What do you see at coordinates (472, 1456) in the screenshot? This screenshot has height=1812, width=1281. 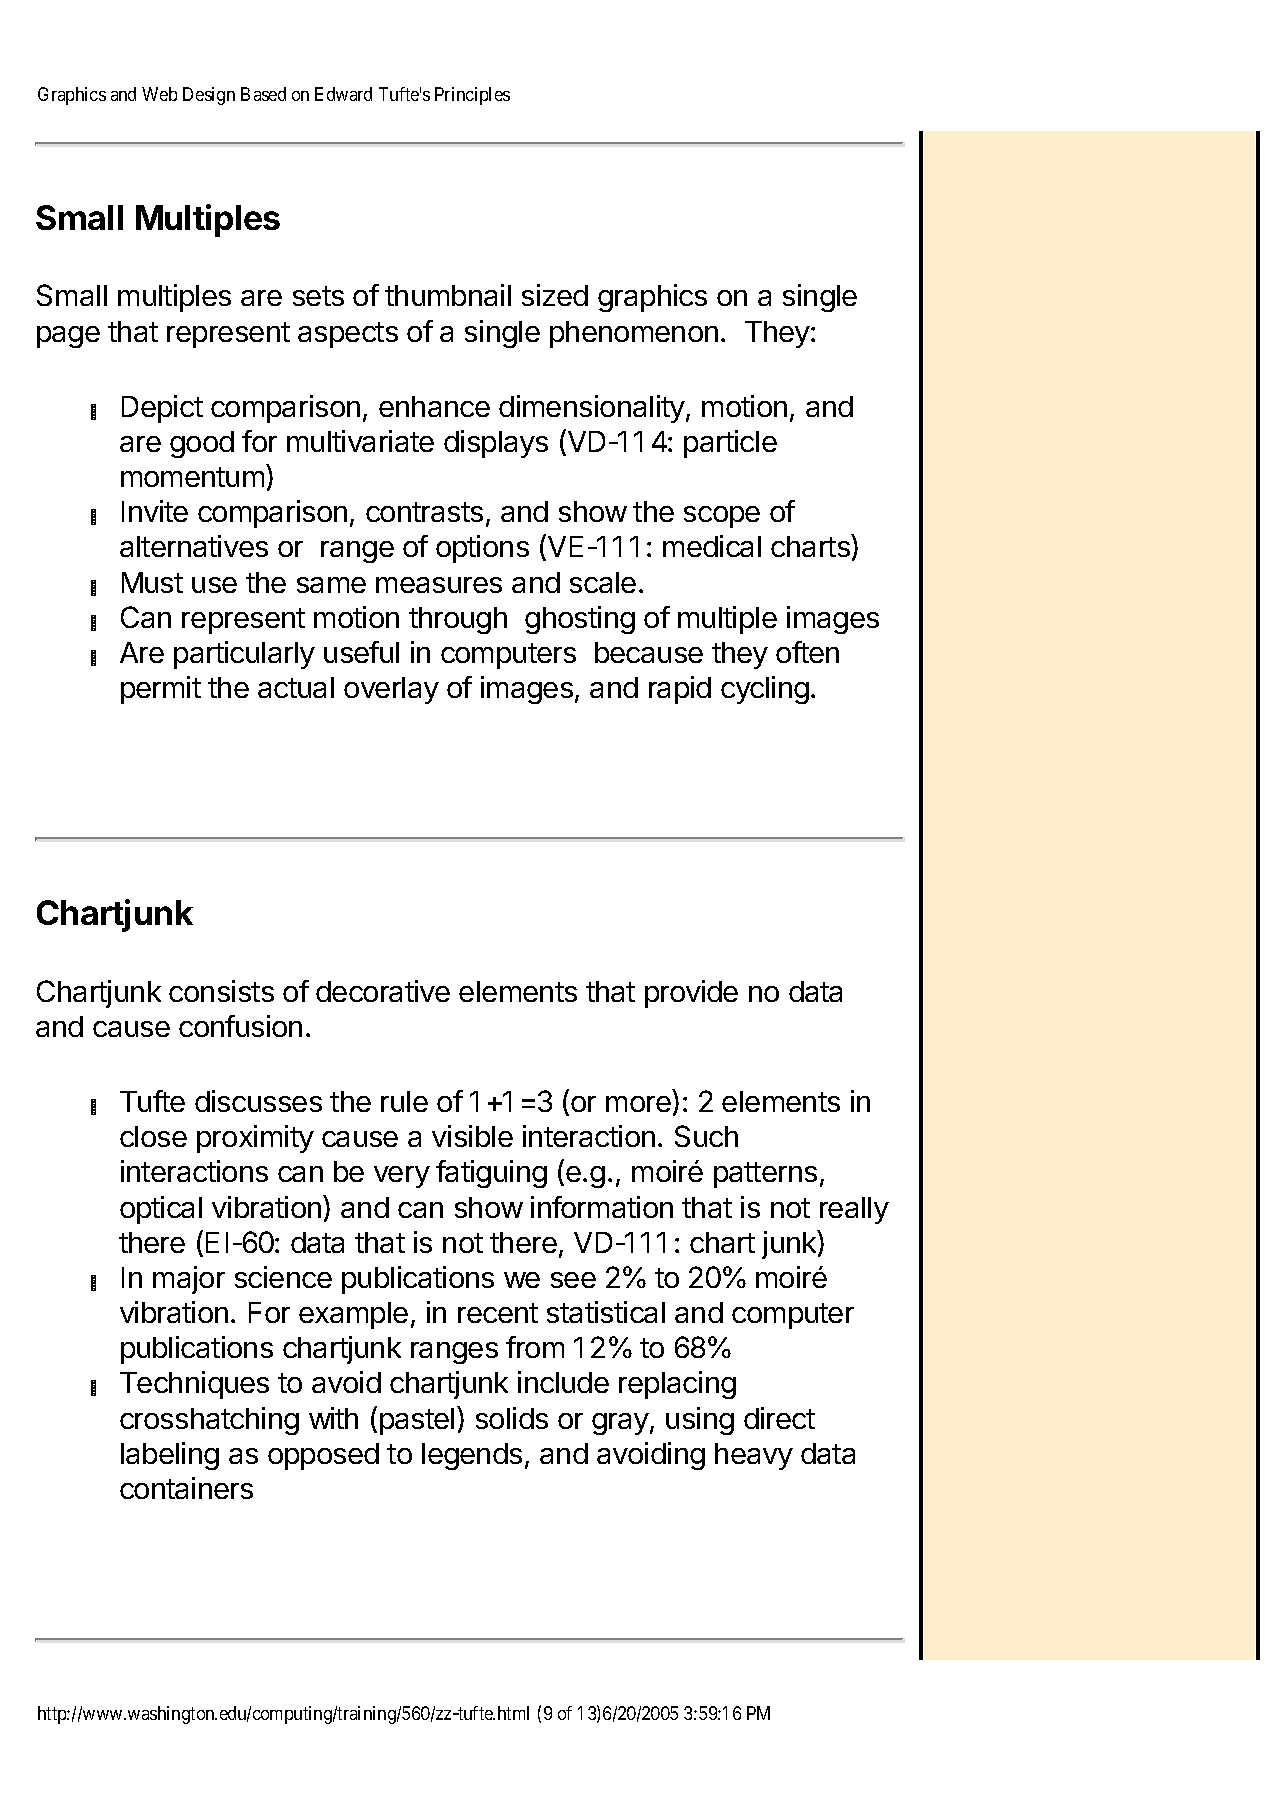 I see `legends` at bounding box center [472, 1456].
